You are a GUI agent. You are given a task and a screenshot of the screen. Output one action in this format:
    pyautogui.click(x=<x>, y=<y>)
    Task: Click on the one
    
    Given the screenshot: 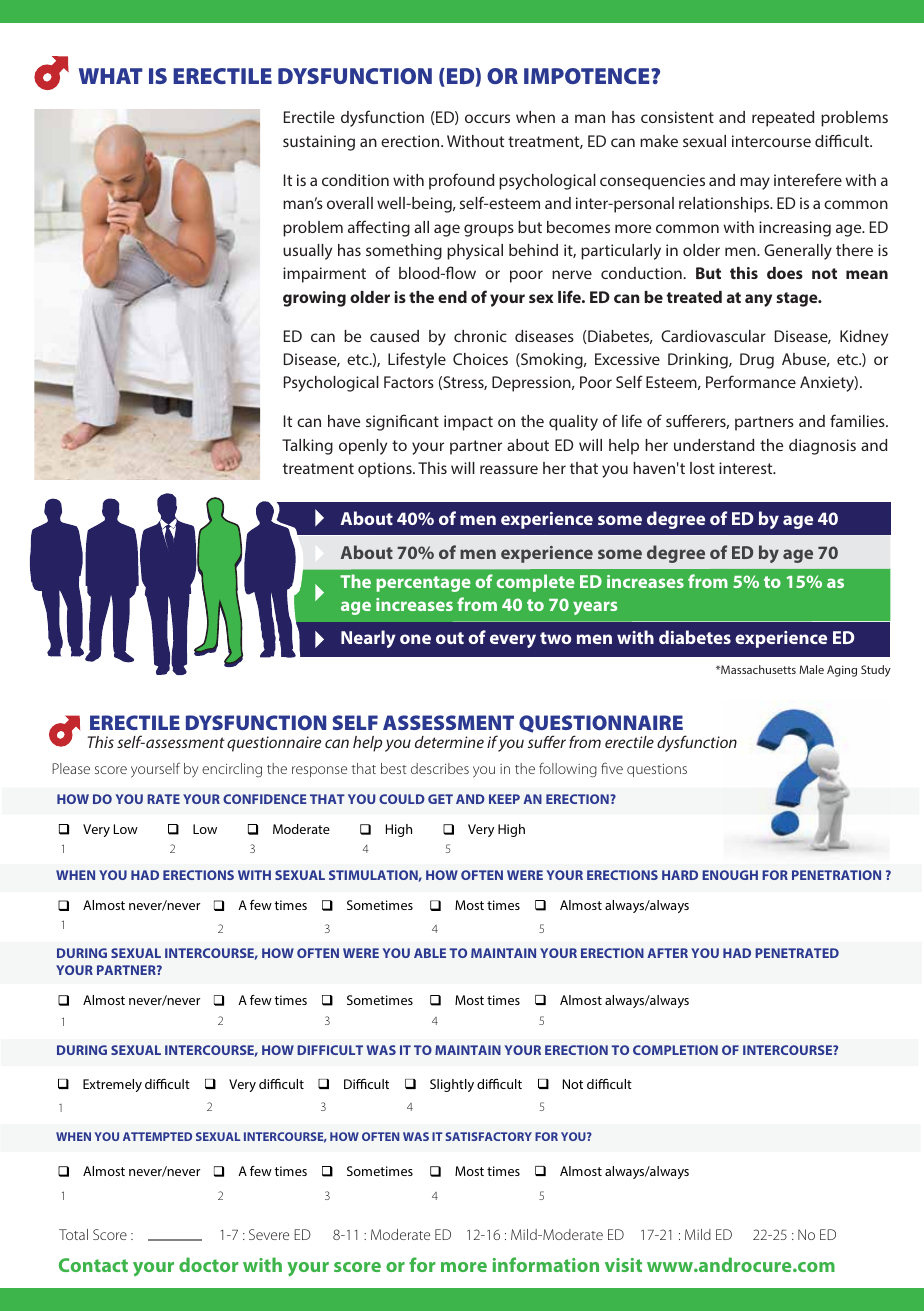 What is the action you would take?
    pyautogui.click(x=415, y=639)
